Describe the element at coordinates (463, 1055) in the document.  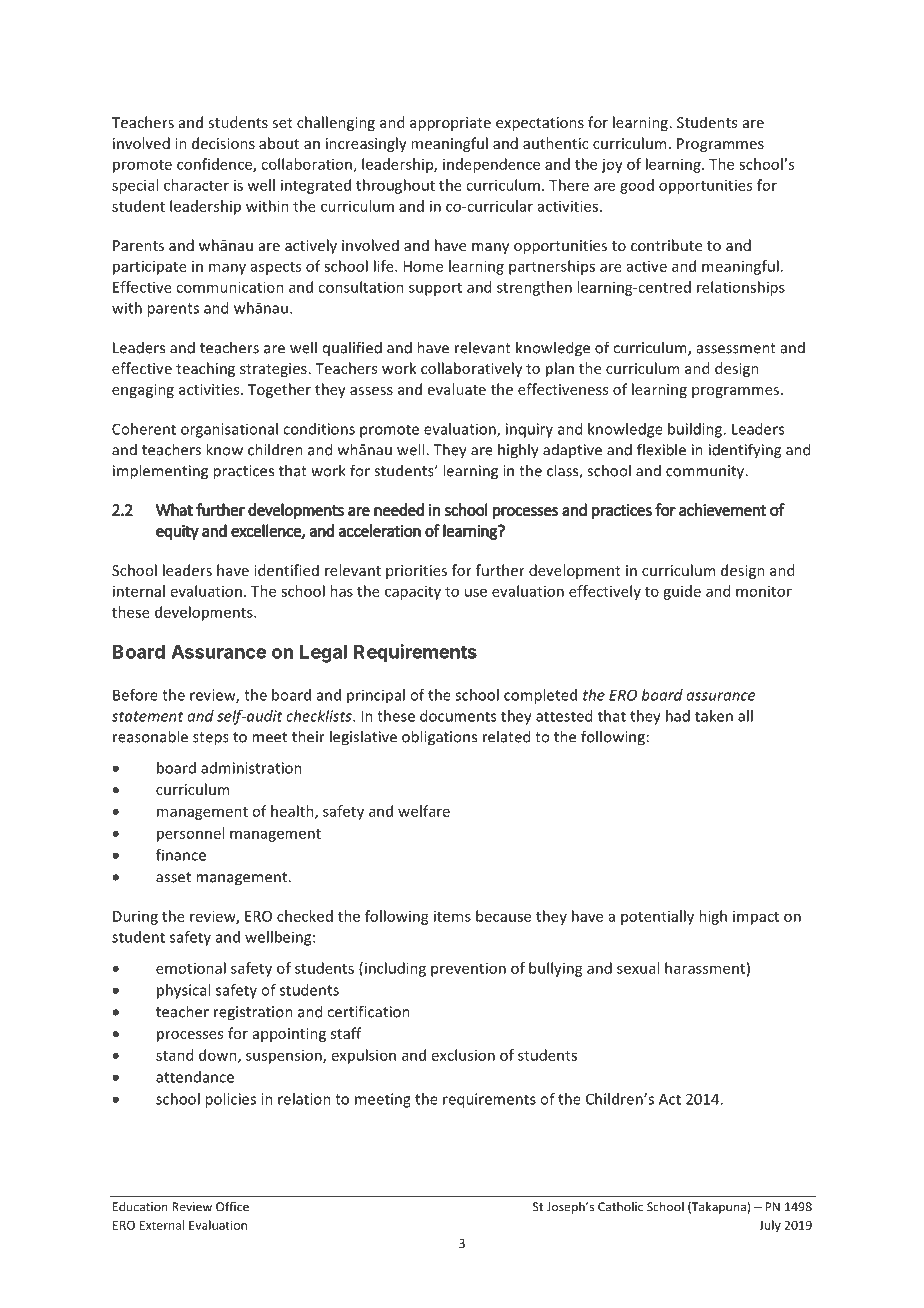
I see `exclusion` at that location.
